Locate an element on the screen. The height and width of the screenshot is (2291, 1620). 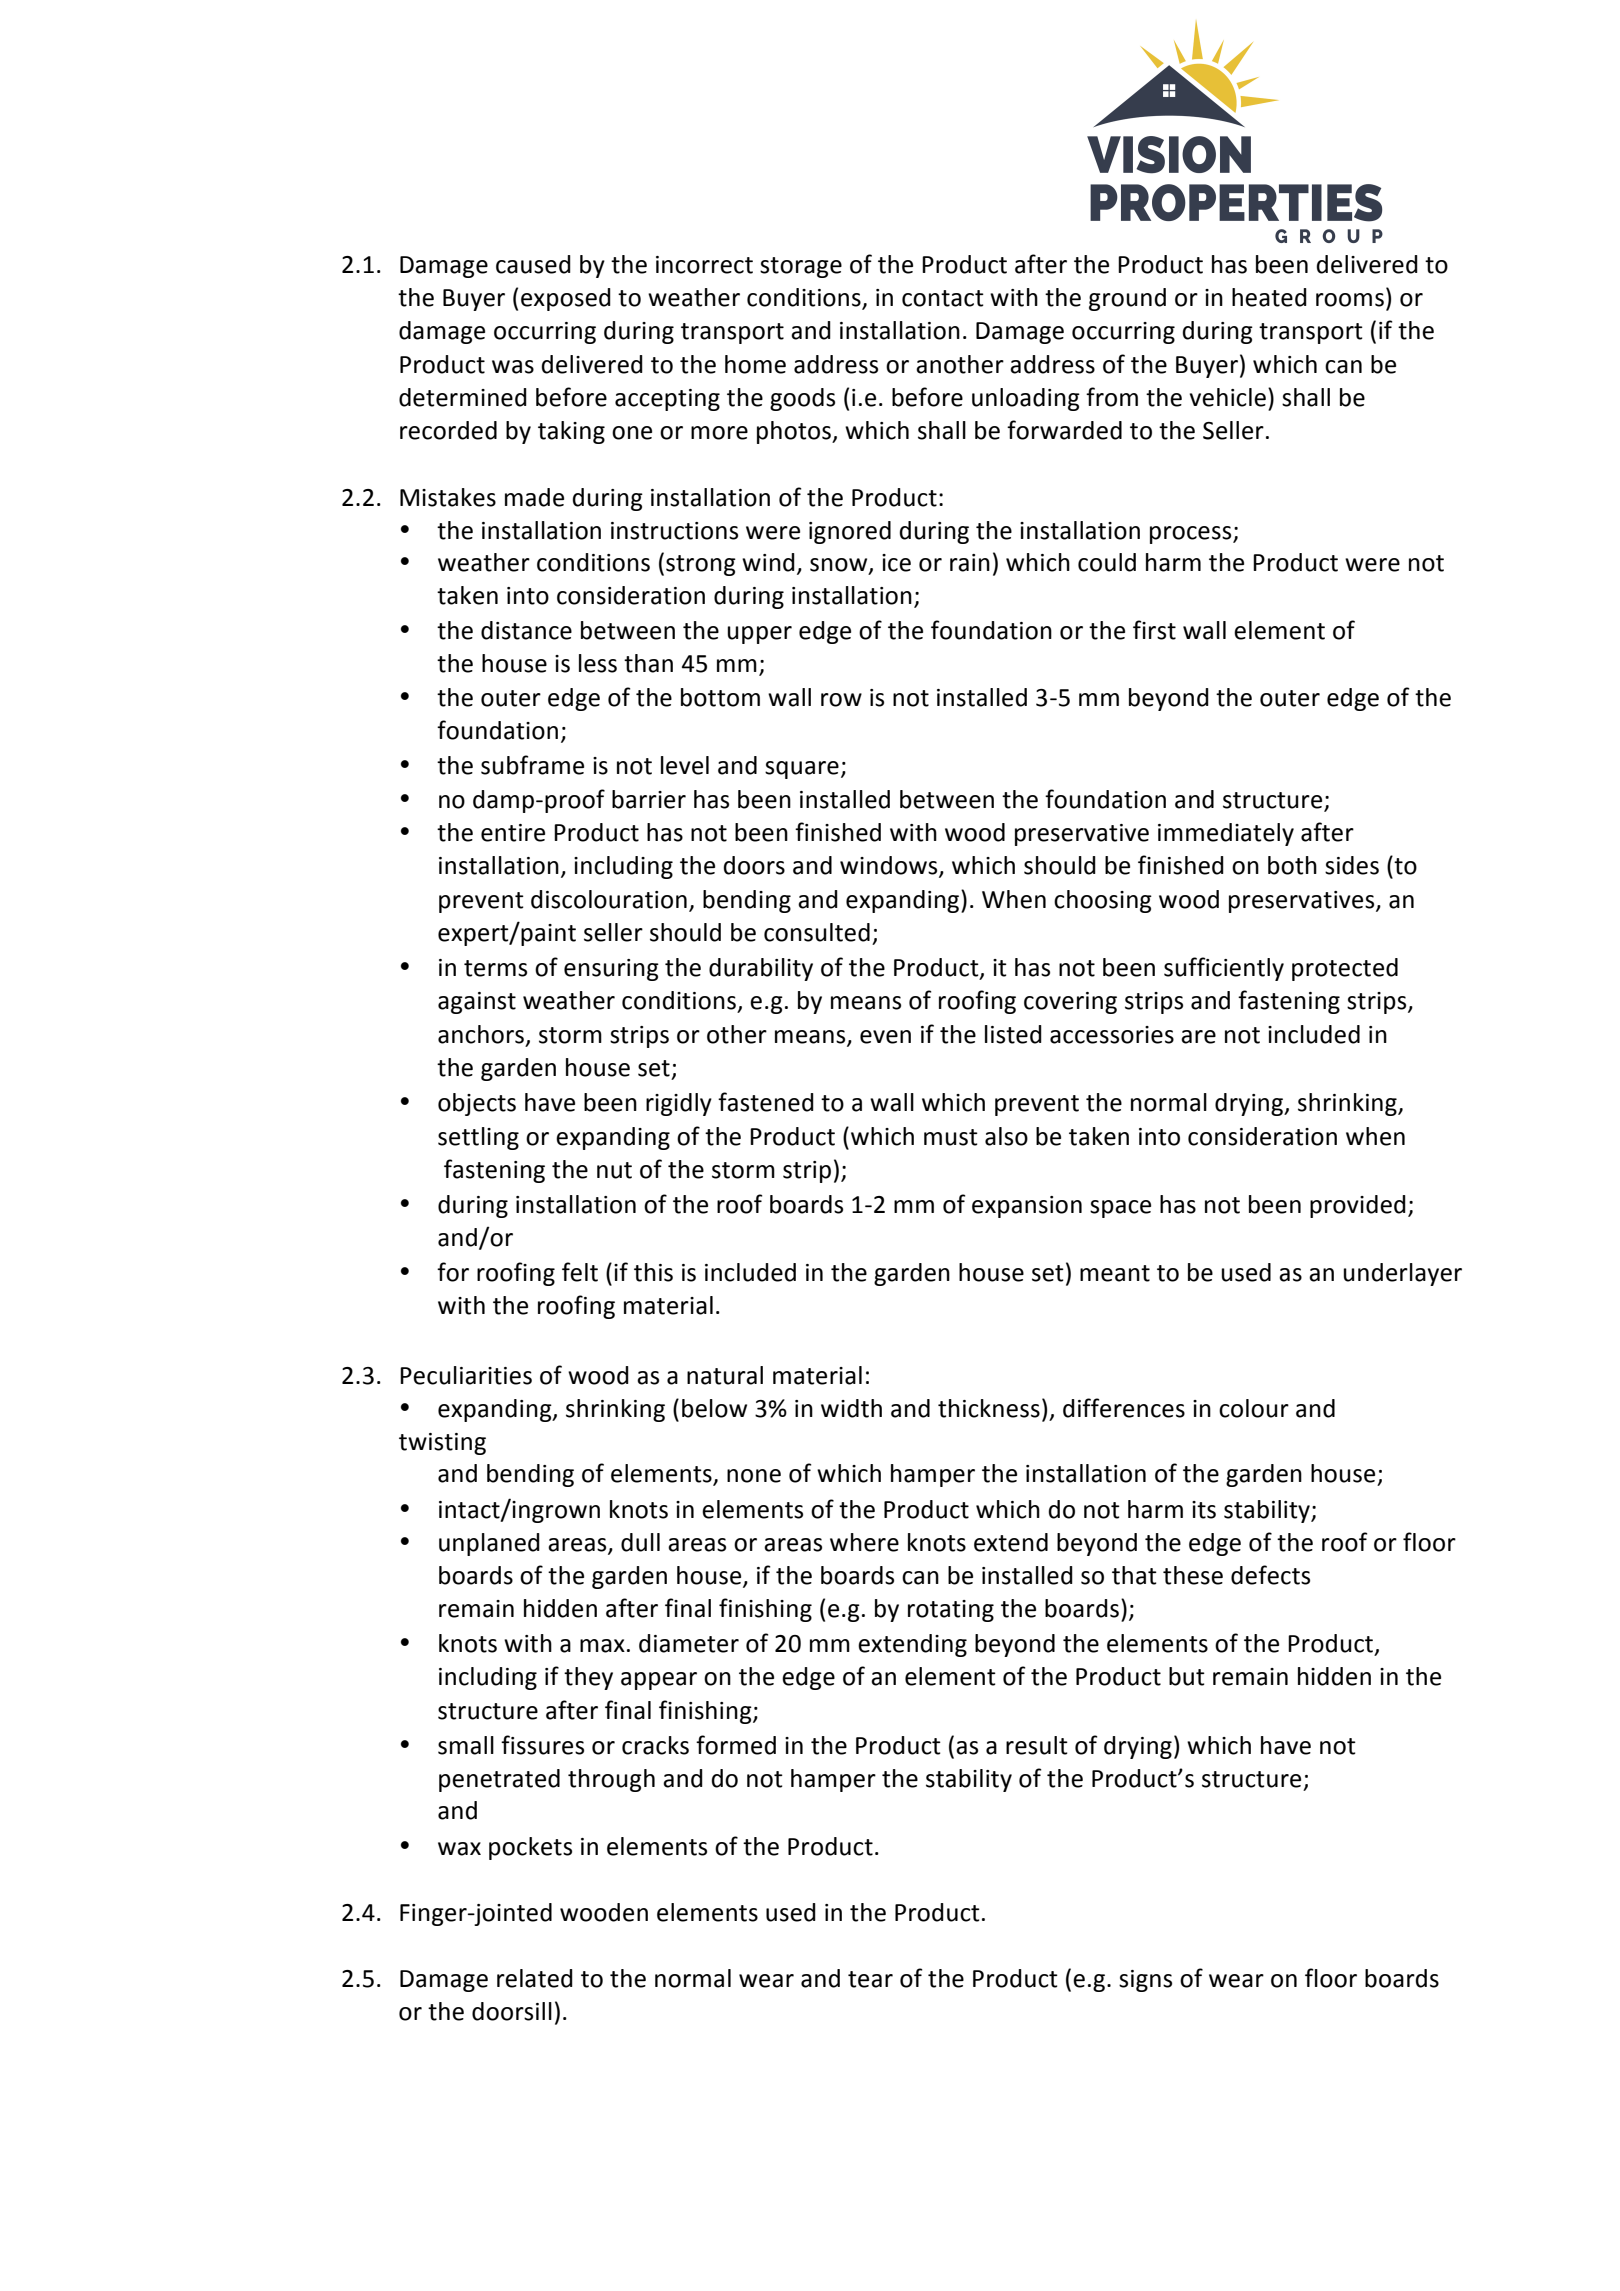
settling is located at coordinates (478, 1138).
